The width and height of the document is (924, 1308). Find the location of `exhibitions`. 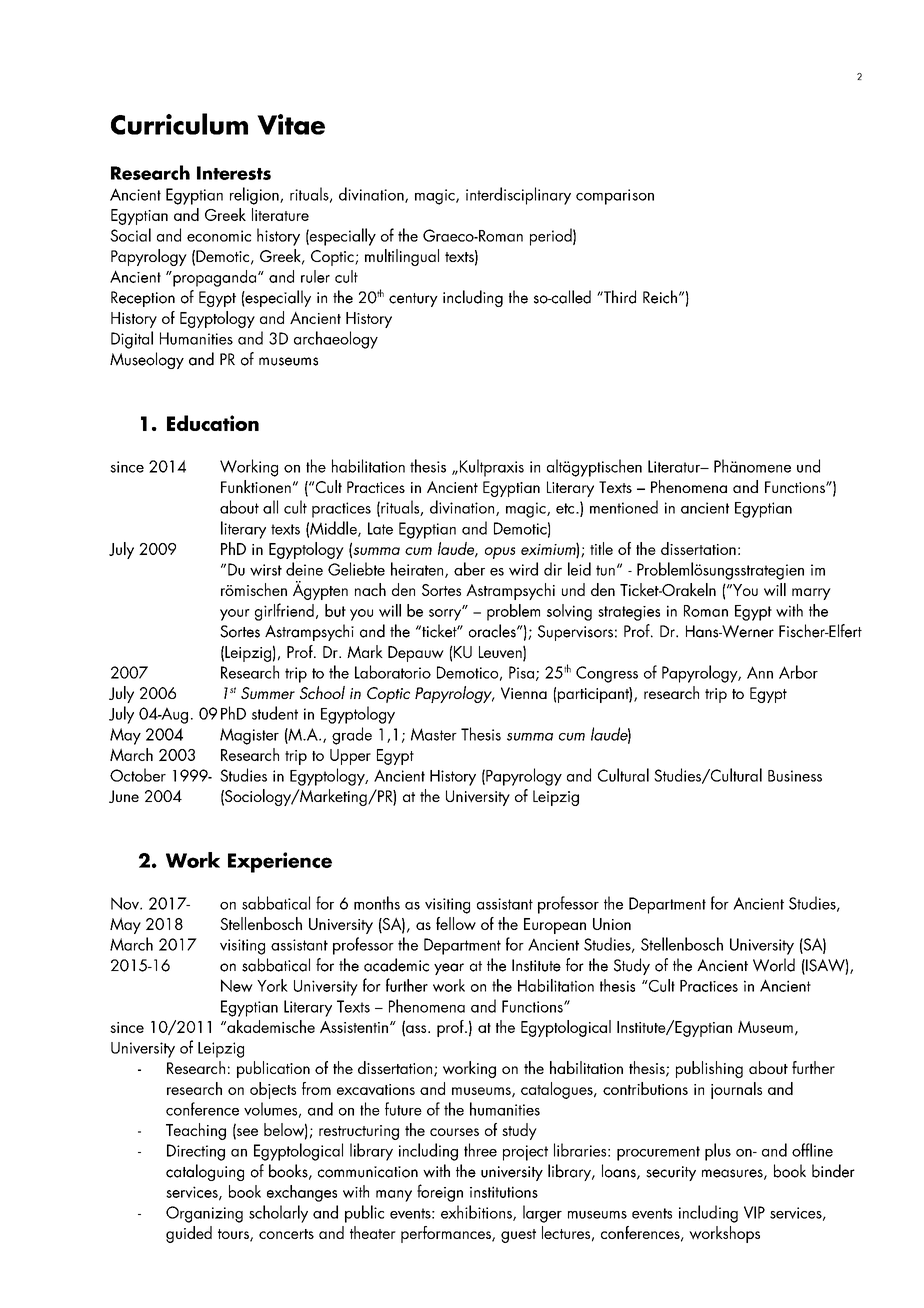

exhibitions is located at coordinates (477, 1213).
